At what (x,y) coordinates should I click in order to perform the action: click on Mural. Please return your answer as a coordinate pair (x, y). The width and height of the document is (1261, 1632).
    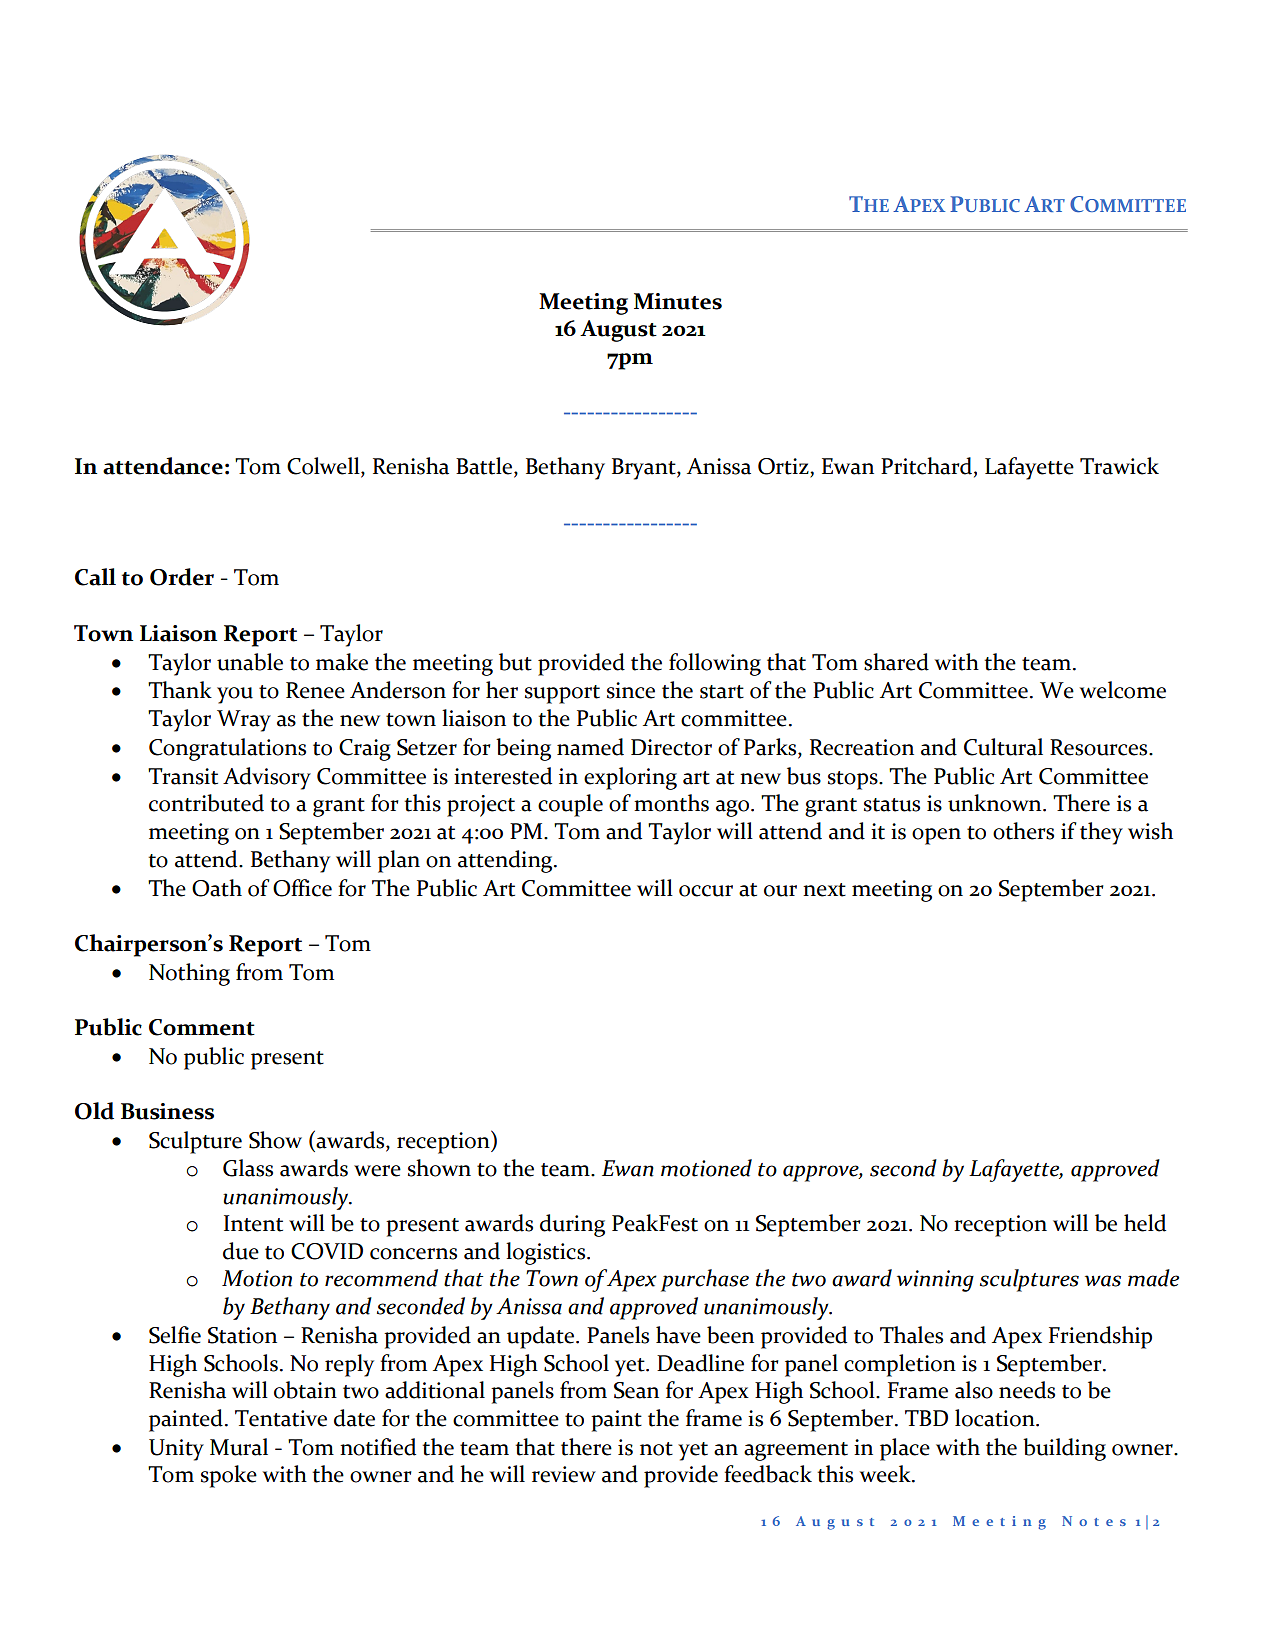
    Looking at the image, I should click on (239, 1447).
